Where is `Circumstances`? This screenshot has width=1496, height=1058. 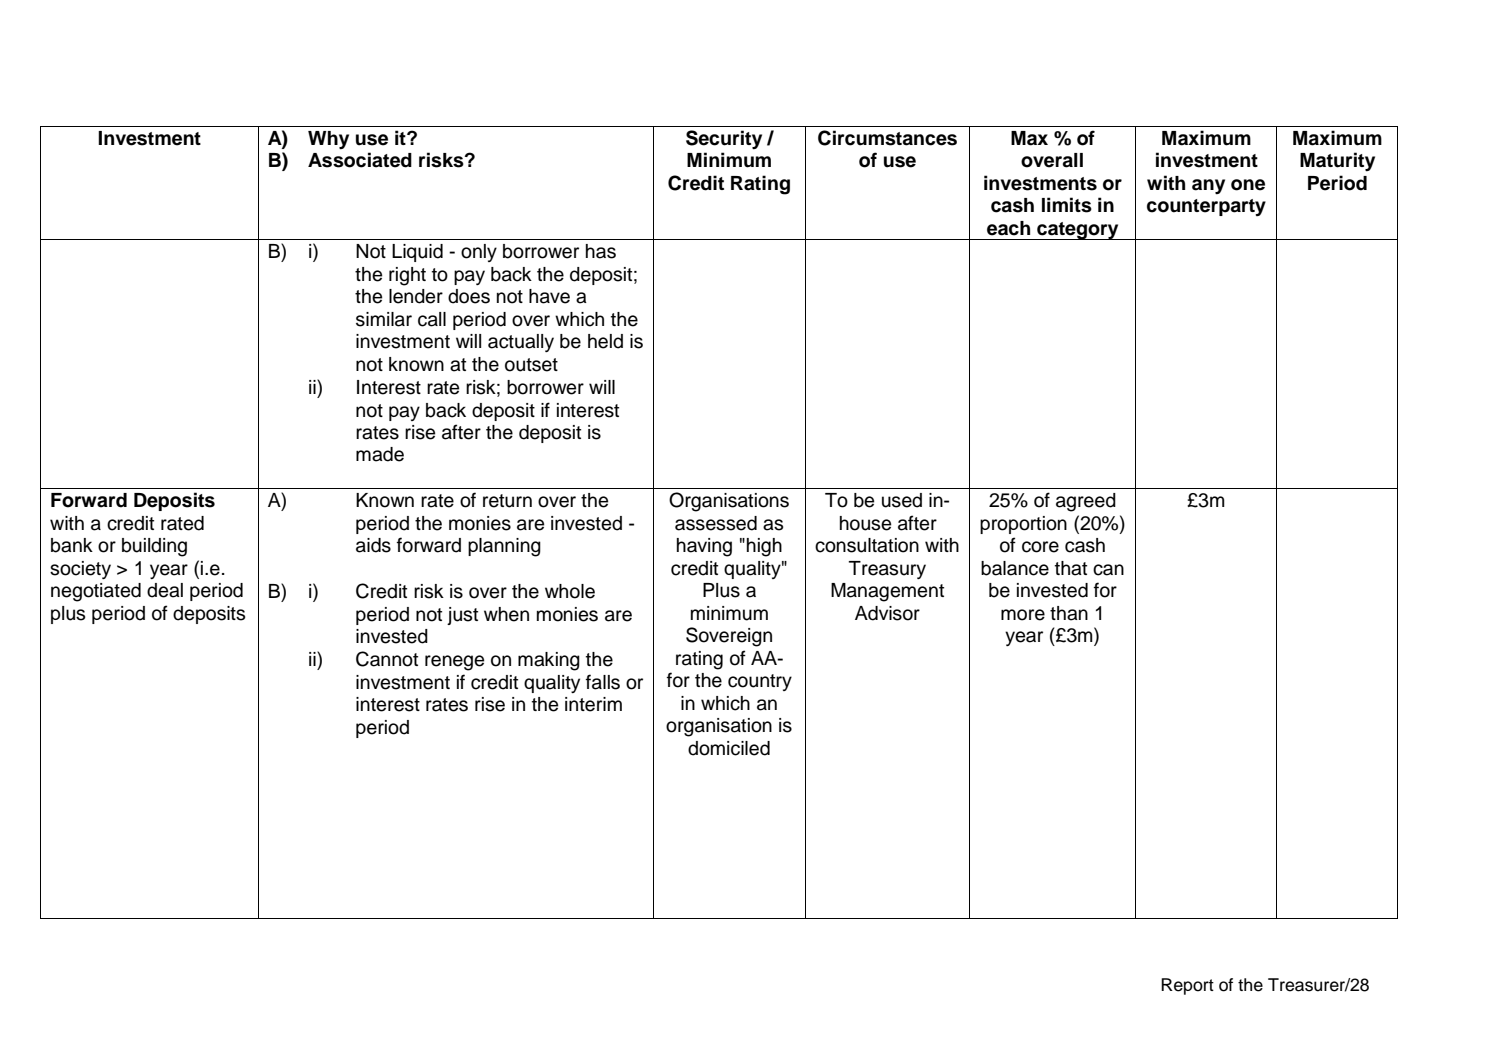
Circumstances is located at coordinates (887, 138).
